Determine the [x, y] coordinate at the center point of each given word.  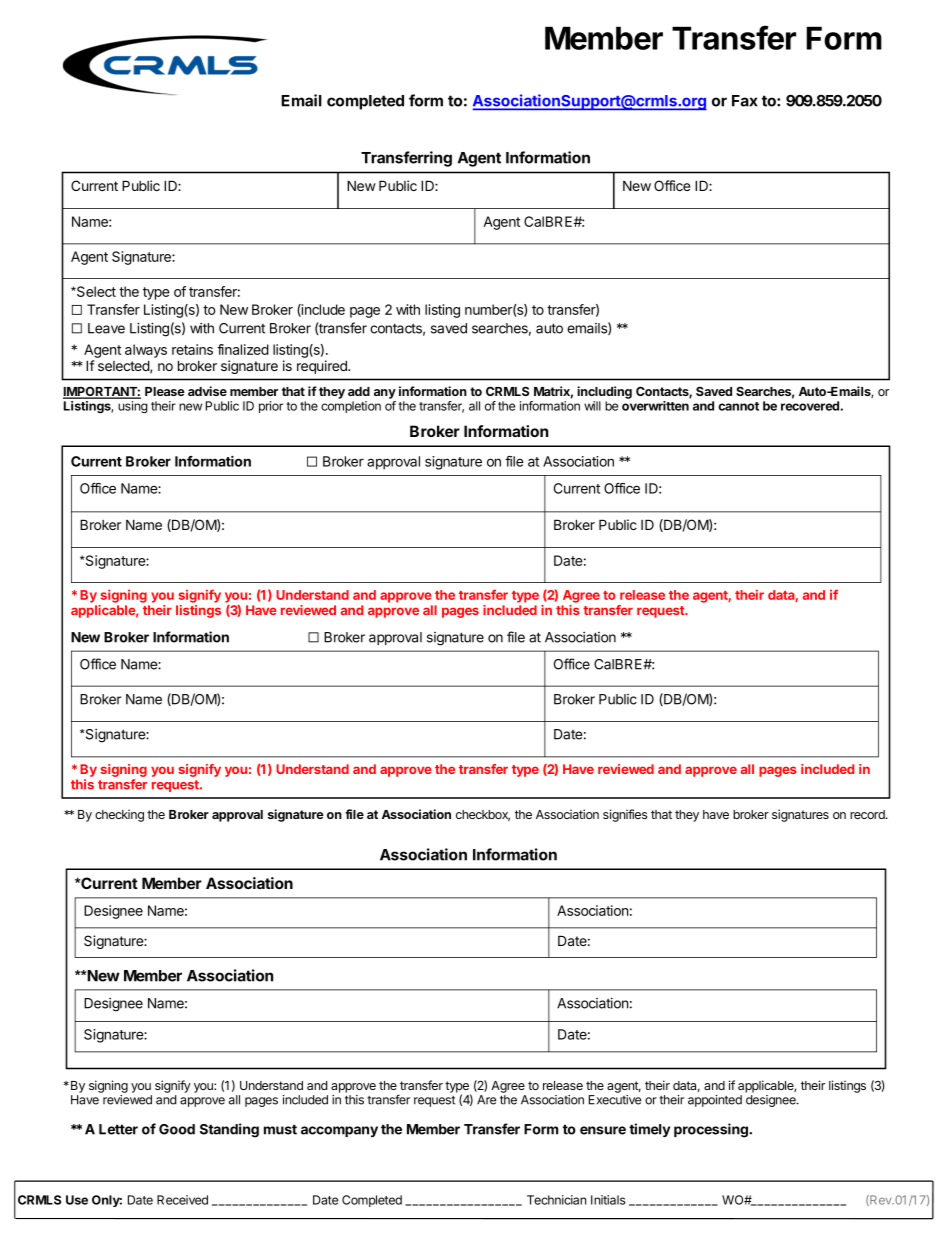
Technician [556, 1200]
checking [119, 815]
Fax [745, 101]
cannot [738, 406]
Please [165, 391]
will [592, 406]
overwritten [655, 406]
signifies [625, 815]
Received [182, 1200]
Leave [106, 328]
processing [712, 1130]
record [868, 814]
